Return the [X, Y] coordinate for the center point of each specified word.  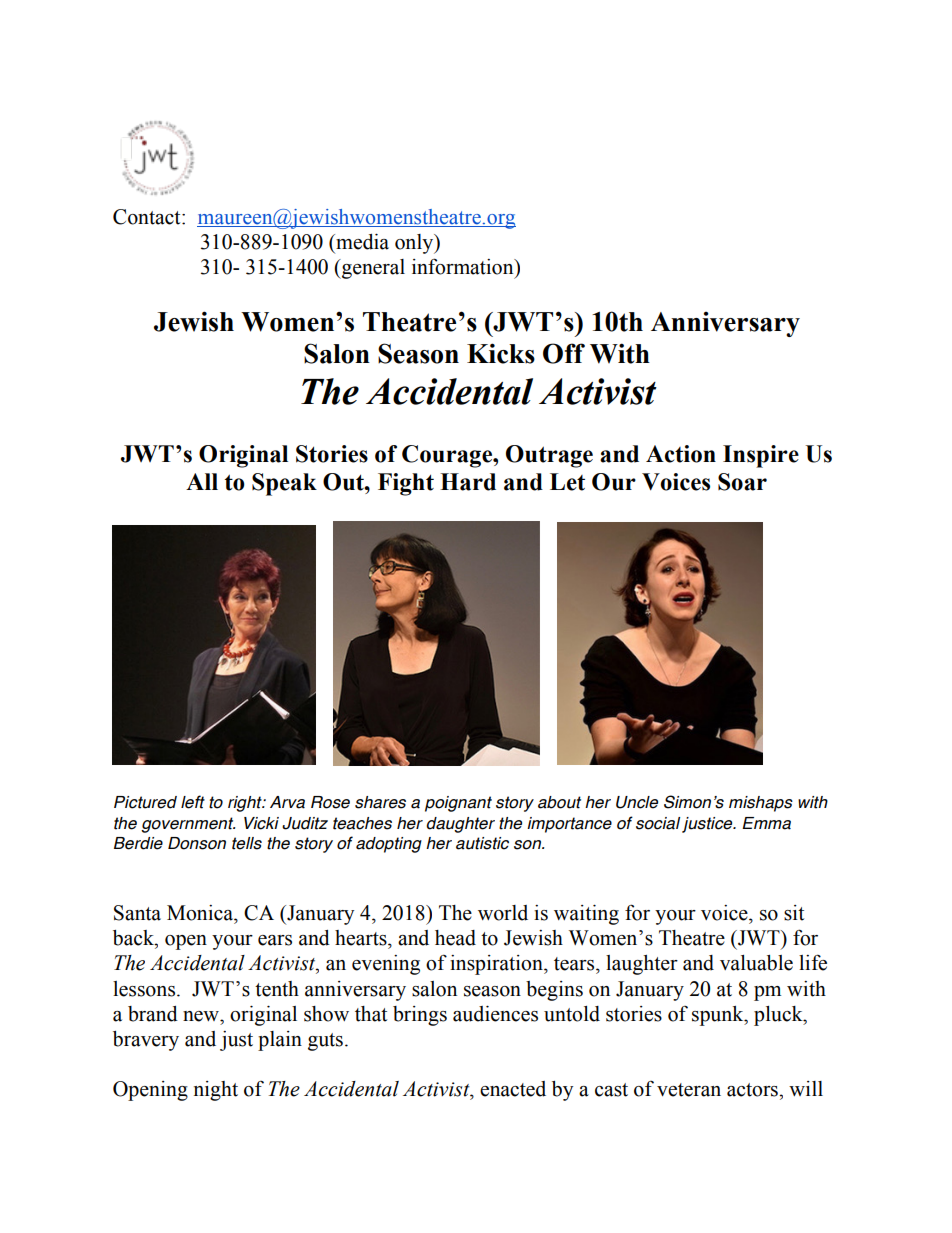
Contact [148, 217]
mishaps [761, 804]
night [216, 1091]
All [202, 481]
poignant [458, 804]
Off [564, 353]
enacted [513, 1089]
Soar [742, 482]
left [193, 802]
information [464, 266]
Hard [468, 482]
